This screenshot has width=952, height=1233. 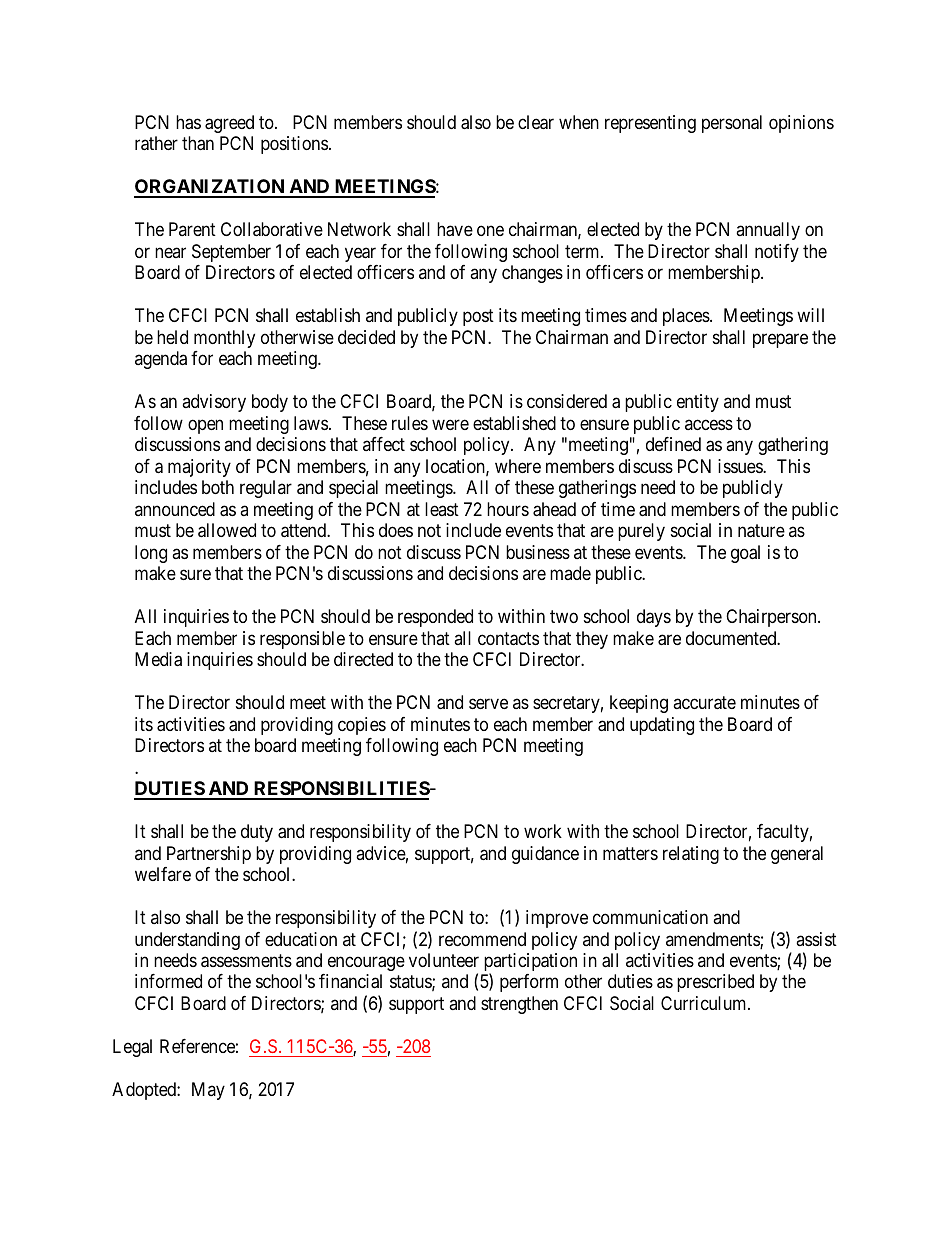 I want to click on personal, so click(x=732, y=124).
